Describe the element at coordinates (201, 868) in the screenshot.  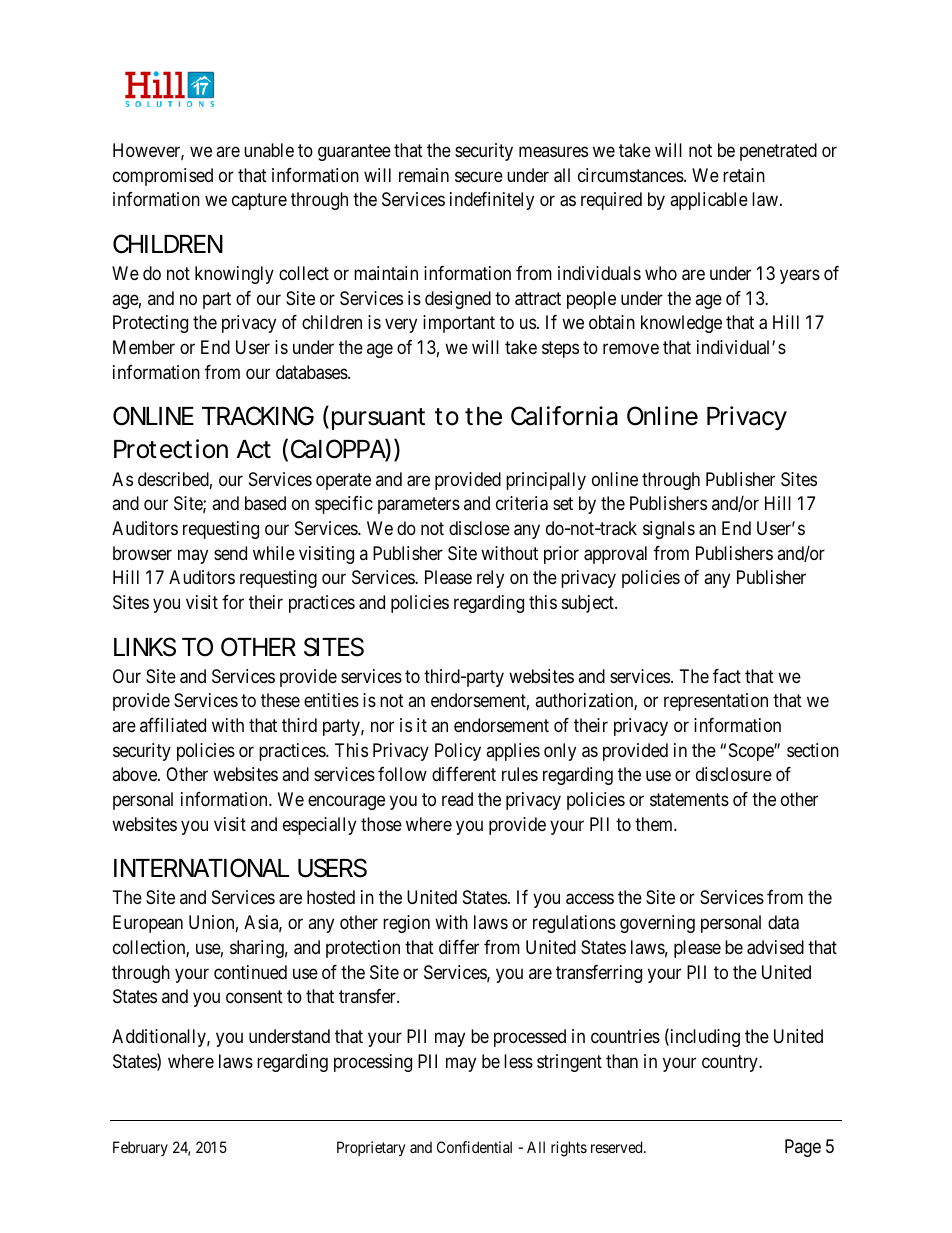
I see `INTERNATIONAL` at that location.
